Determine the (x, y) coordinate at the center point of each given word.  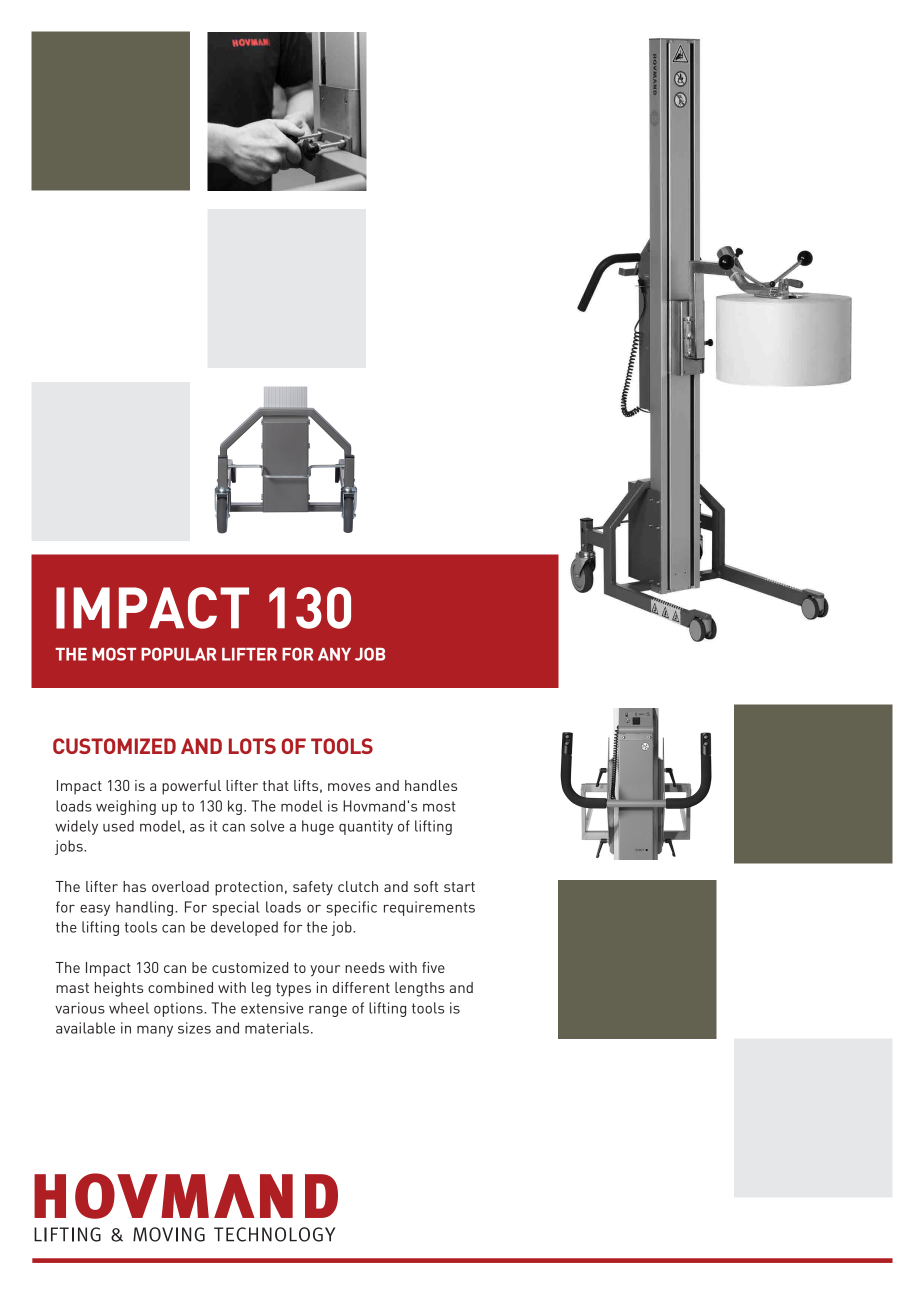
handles (431, 785)
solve (267, 826)
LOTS (252, 746)
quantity (366, 827)
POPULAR (178, 654)
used (118, 826)
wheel (129, 1008)
